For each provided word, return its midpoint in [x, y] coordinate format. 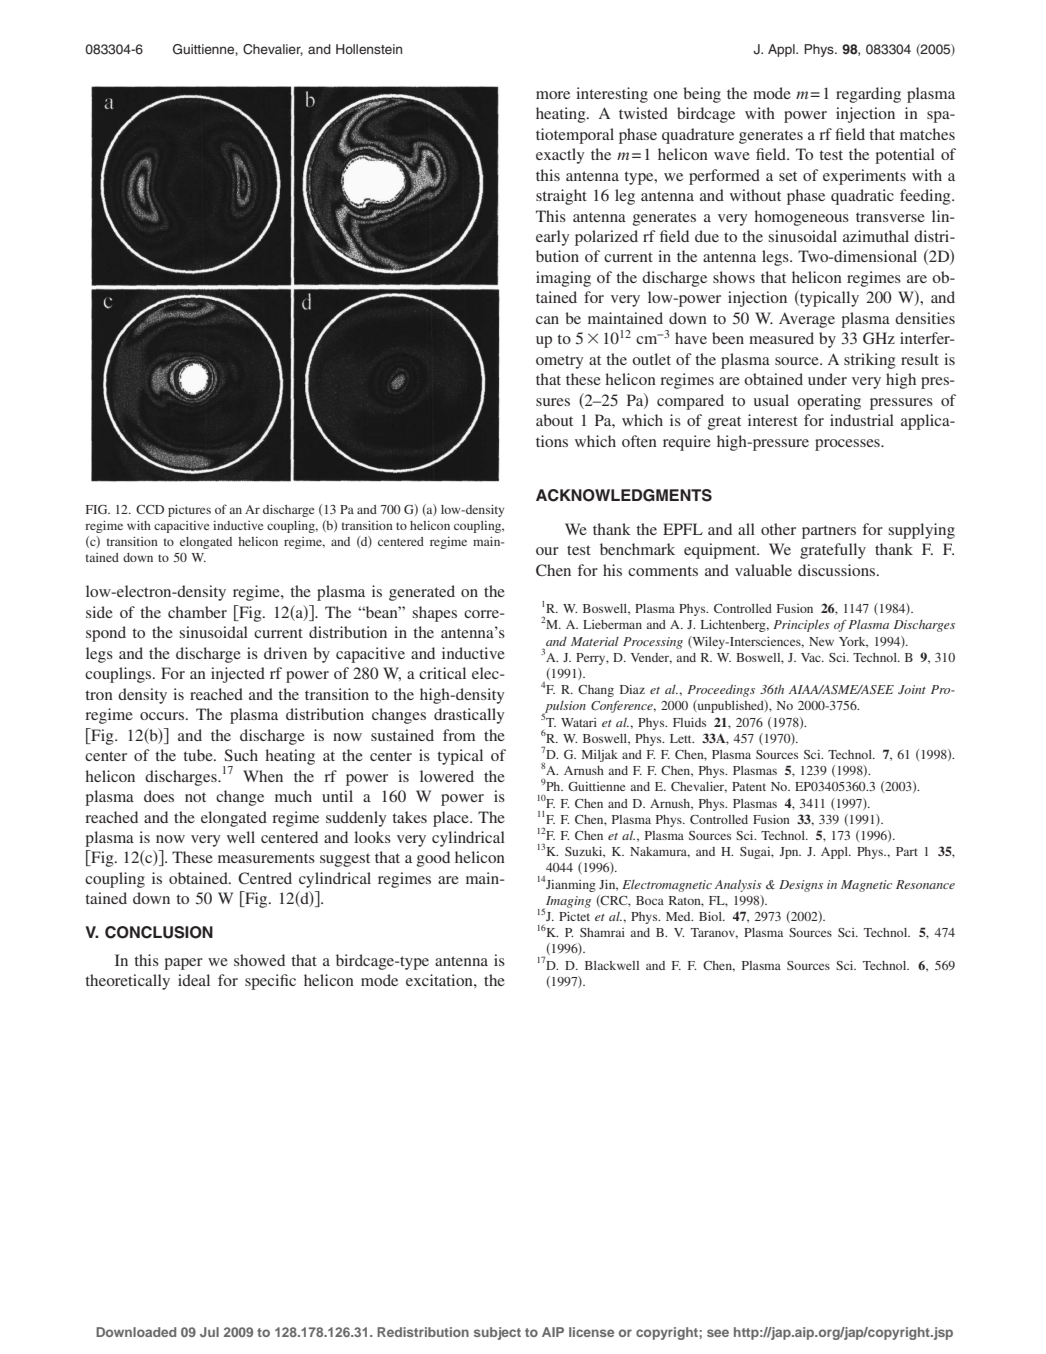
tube [199, 755]
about [554, 420]
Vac [812, 657]
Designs [801, 886]
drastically [469, 716]
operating [829, 402]
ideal [194, 980]
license [591, 1332]
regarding [868, 95]
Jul [209, 1332]
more [553, 95]
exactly [560, 156]
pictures [189, 511]
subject [497, 1333]
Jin [608, 885]
